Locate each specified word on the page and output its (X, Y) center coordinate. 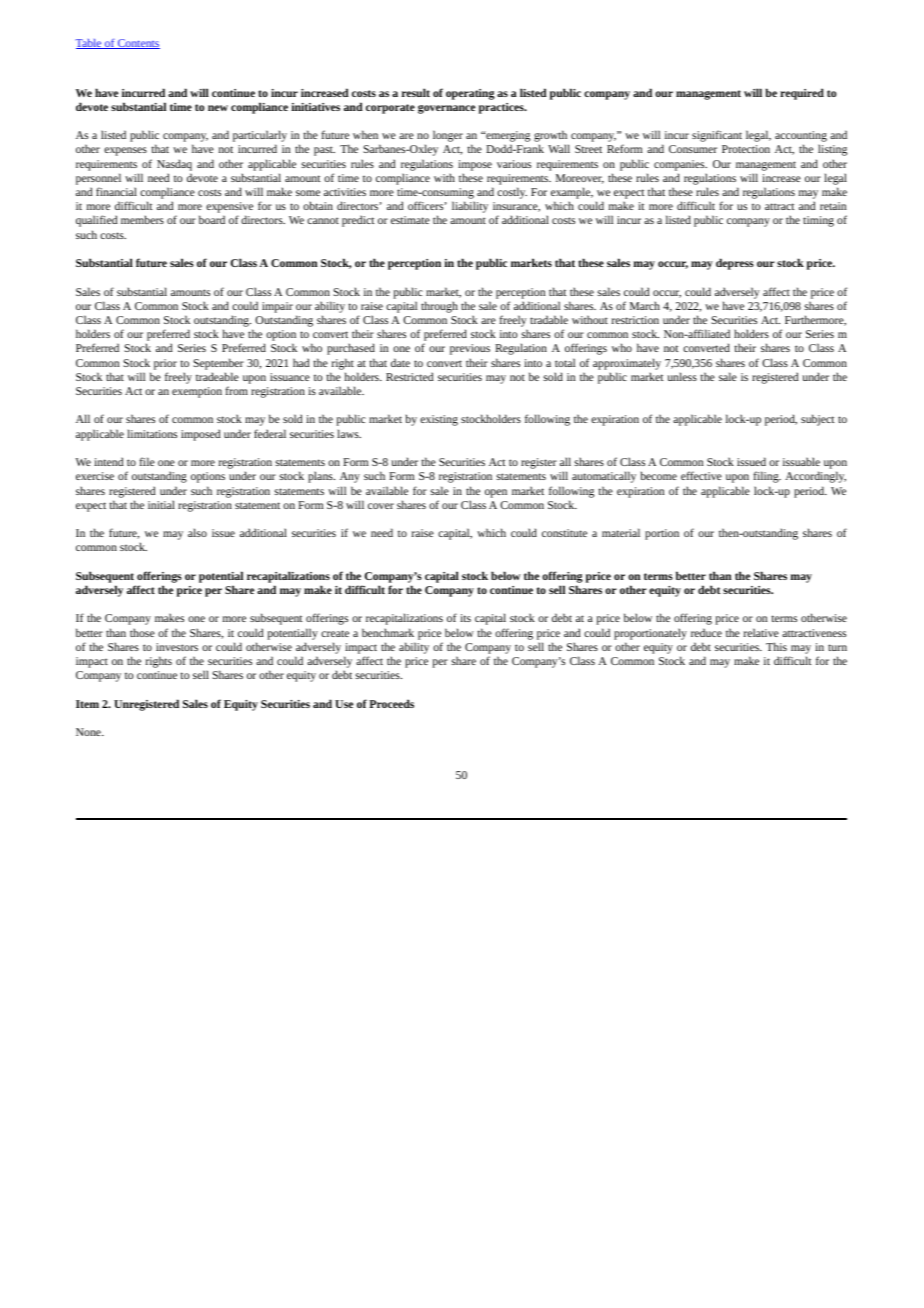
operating (470, 94)
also (197, 532)
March (645, 305)
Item (87, 704)
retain (833, 206)
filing (767, 477)
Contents (138, 44)
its (465, 618)
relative (761, 632)
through (439, 307)
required (802, 94)
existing (439, 420)
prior (165, 364)
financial (116, 191)
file (147, 461)
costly (512, 193)
